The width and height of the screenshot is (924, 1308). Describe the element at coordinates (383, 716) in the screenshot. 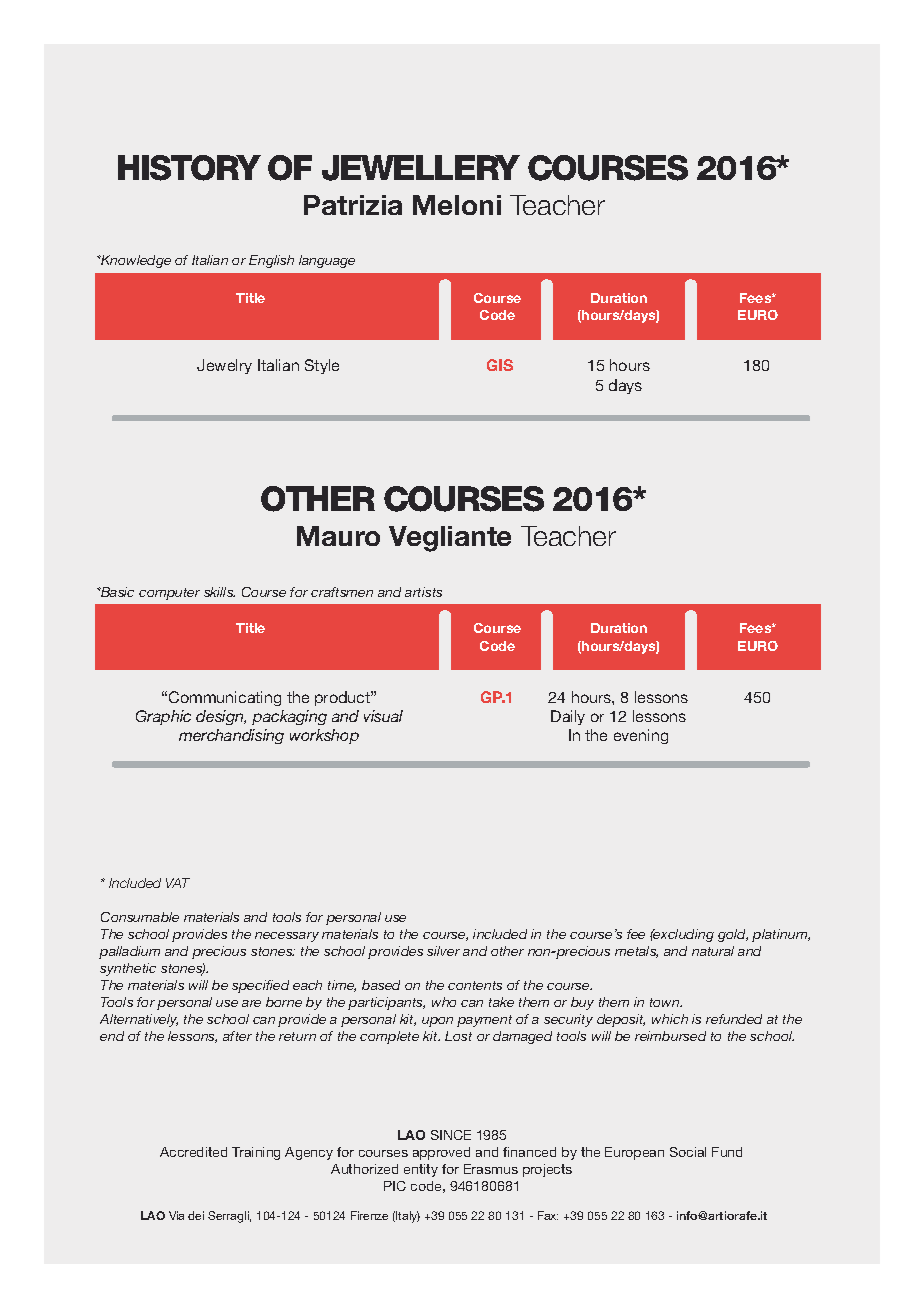

I see `visual` at that location.
